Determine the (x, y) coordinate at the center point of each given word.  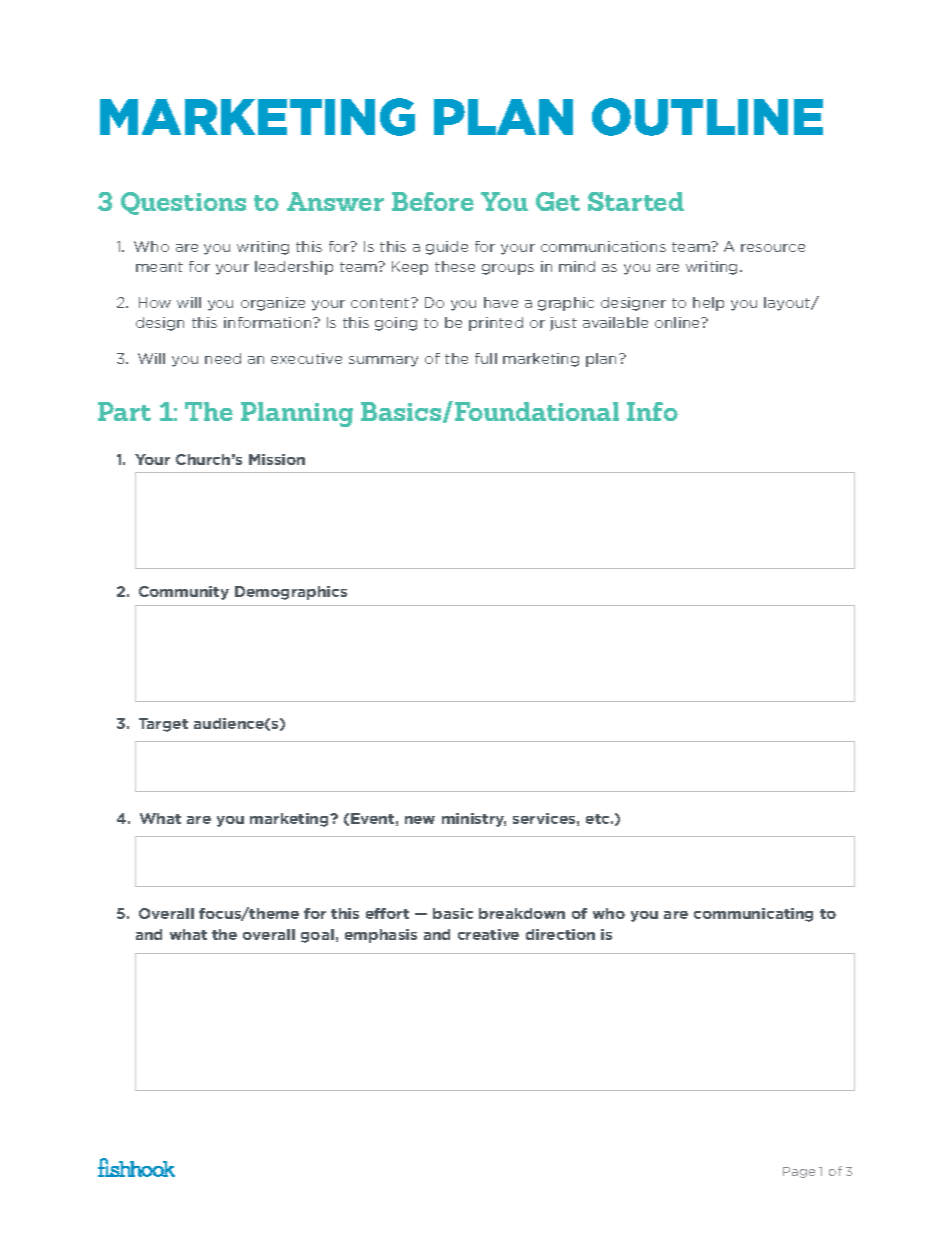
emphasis (381, 936)
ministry (474, 820)
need (223, 358)
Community (184, 593)
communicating (753, 915)
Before (433, 201)
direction (560, 934)
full (486, 358)
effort (387, 913)
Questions (183, 203)
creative (488, 934)
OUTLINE (707, 117)
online (679, 322)
